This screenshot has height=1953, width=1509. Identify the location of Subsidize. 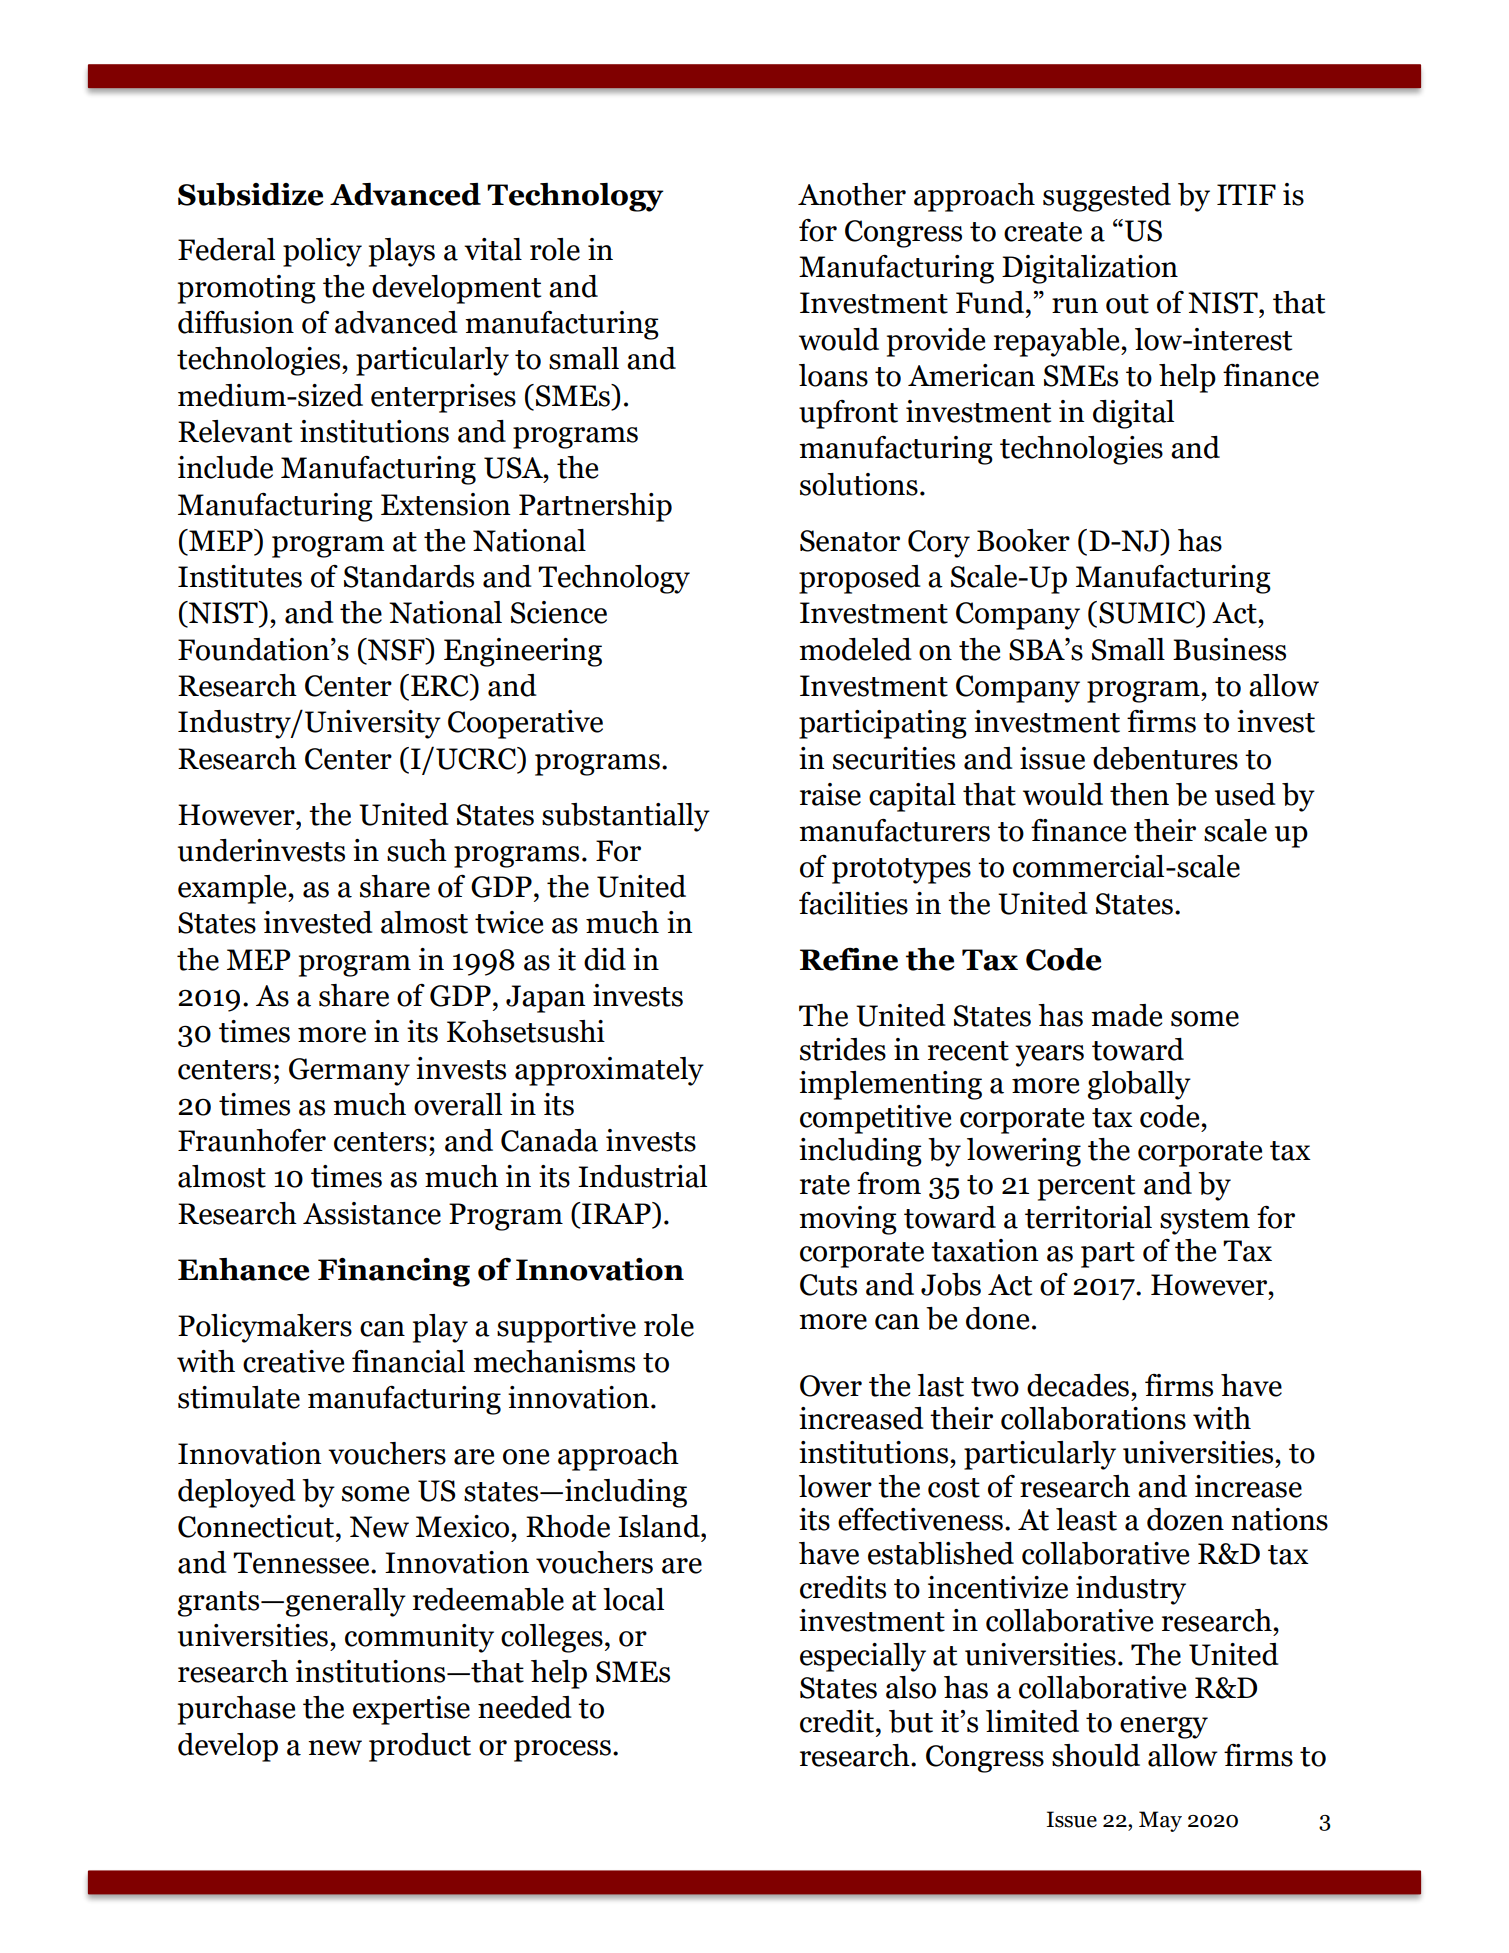
(251, 194).
